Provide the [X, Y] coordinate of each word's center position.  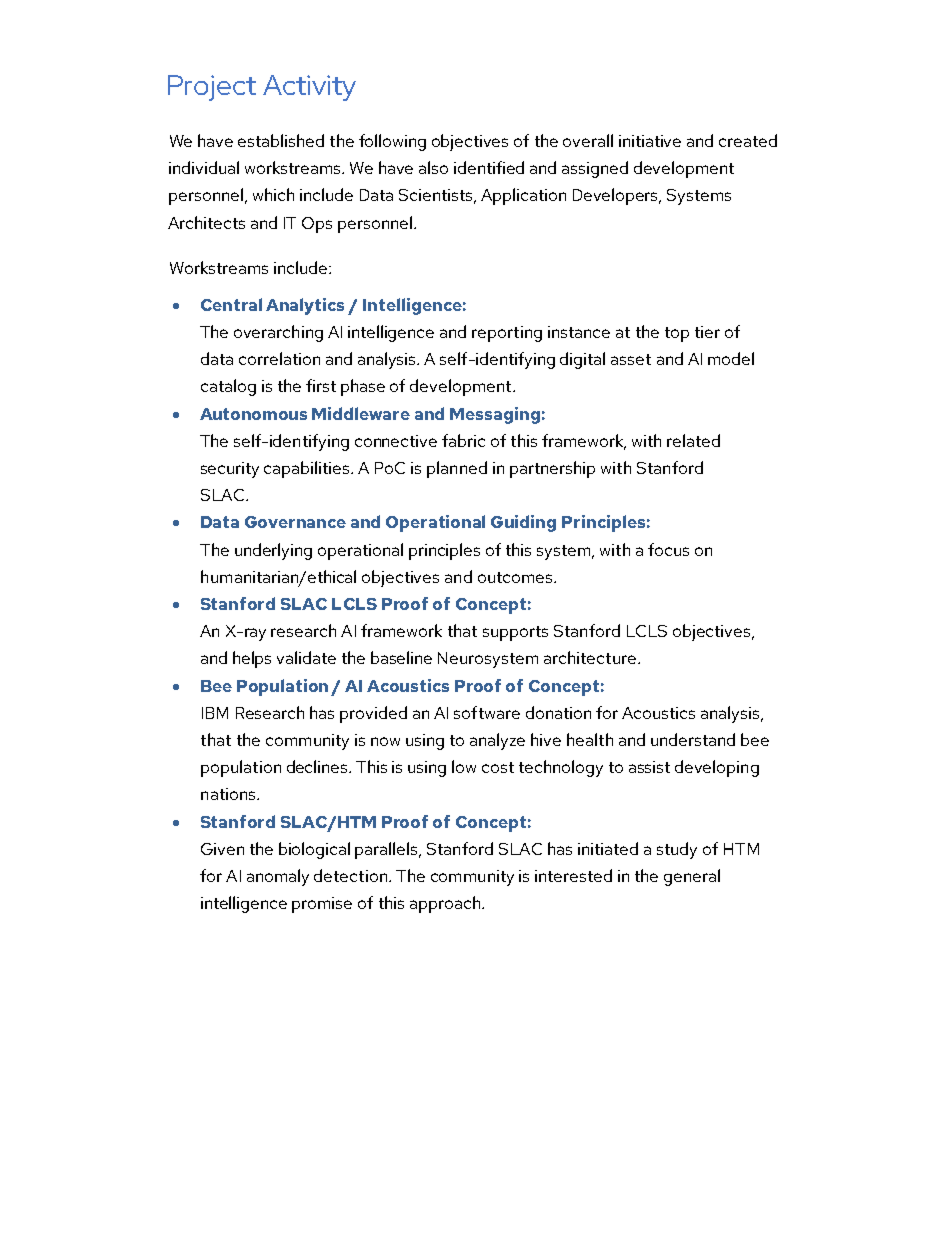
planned [457, 469]
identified [489, 167]
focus [668, 549]
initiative [650, 141]
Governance [295, 522]
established [281, 140]
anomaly [278, 877]
